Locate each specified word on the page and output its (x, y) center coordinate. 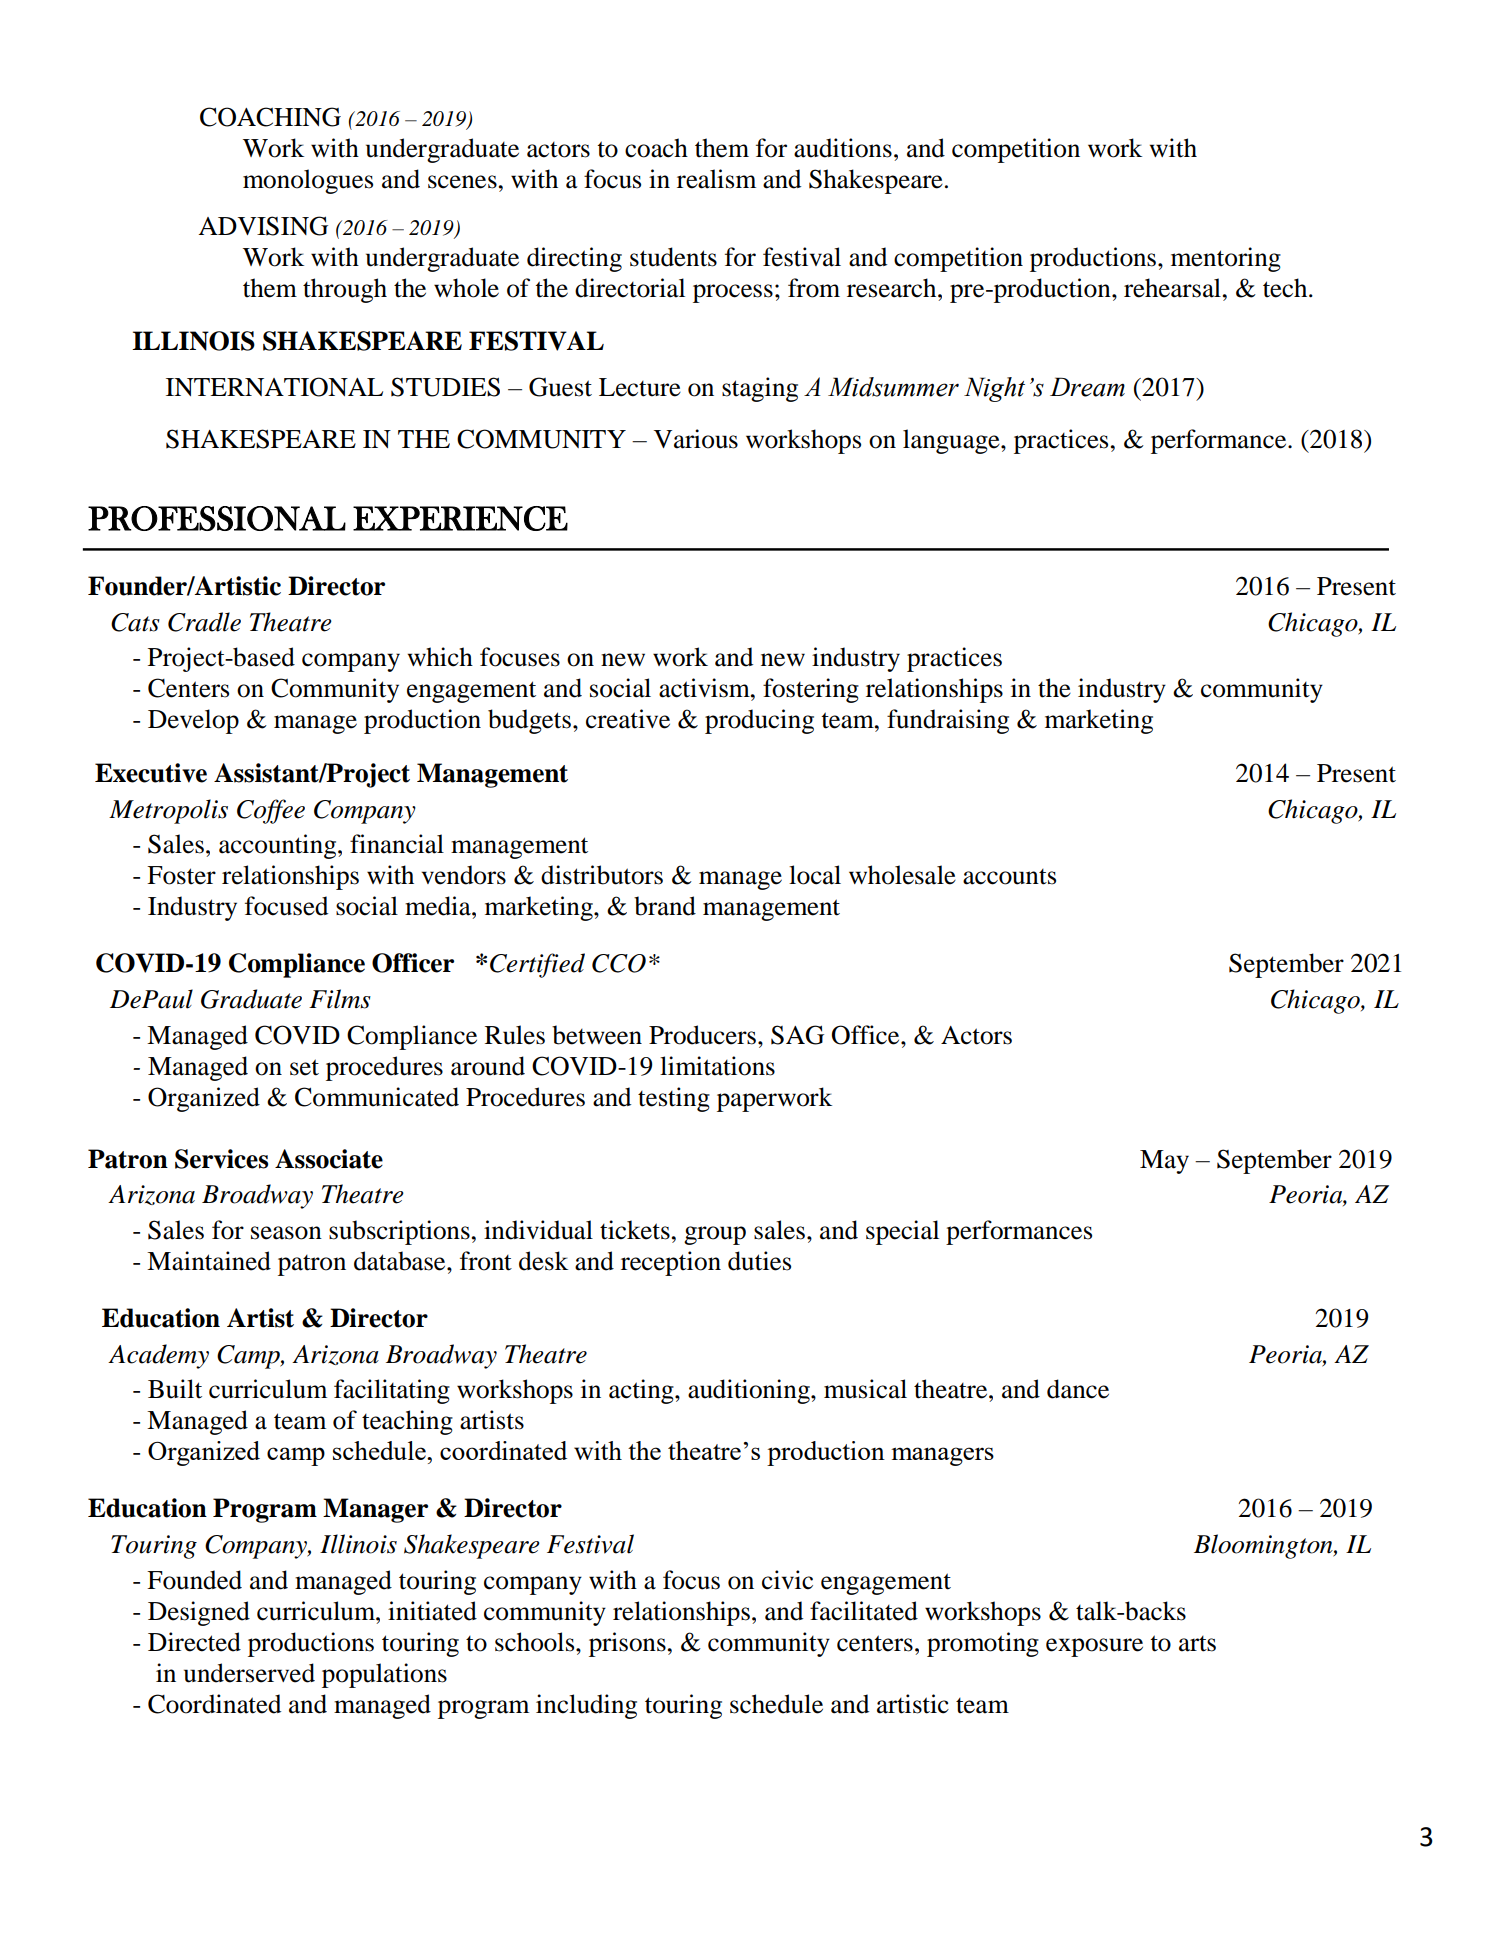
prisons (627, 1644)
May (1164, 1162)
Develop (193, 721)
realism (716, 179)
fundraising (948, 721)
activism (705, 688)
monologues (308, 181)
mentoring (1226, 259)
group (715, 1235)
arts (1197, 1644)
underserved (249, 1673)
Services (221, 1159)
